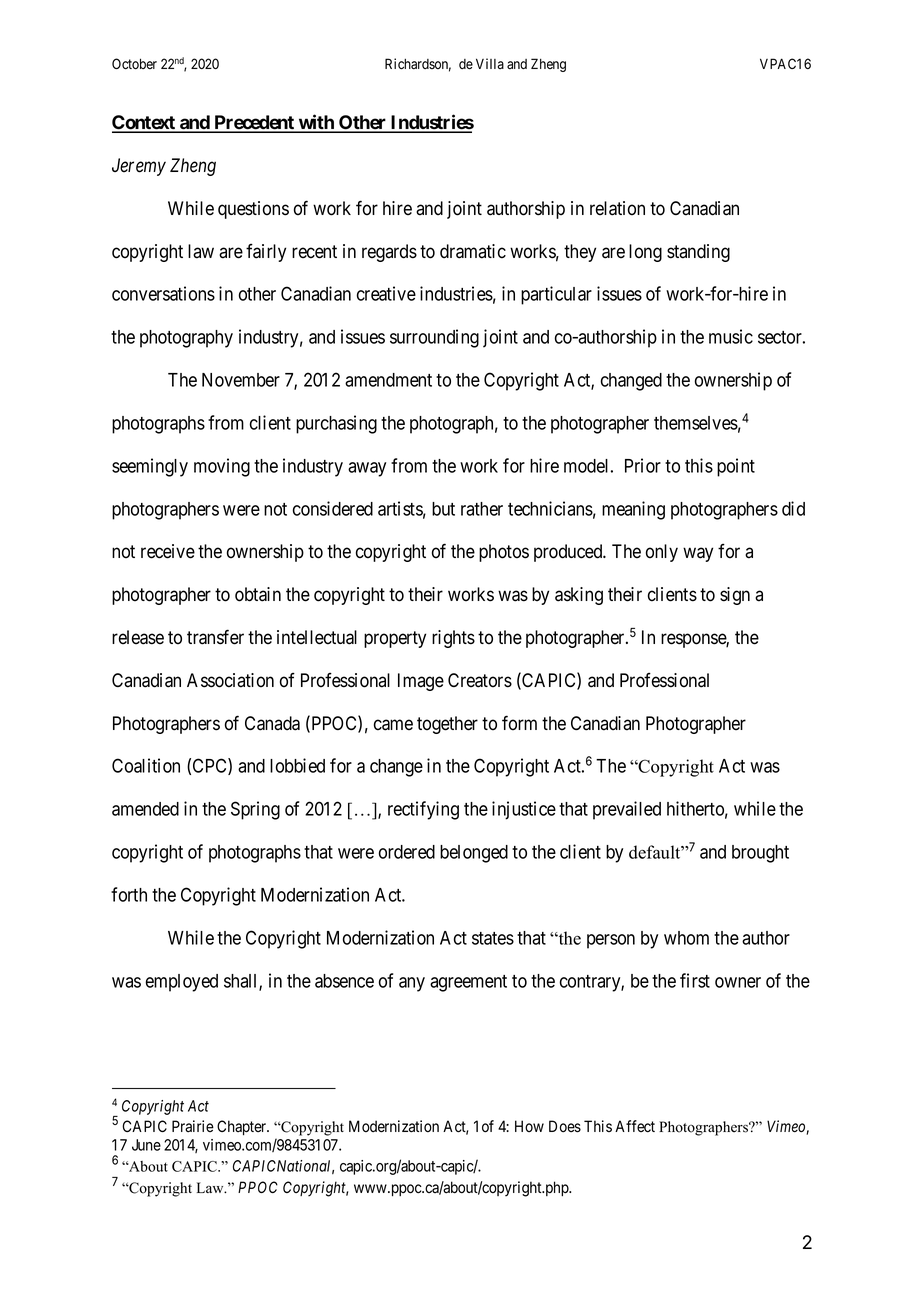 Image resolution: width=924 pixels, height=1309 pixels. What do you see at coordinates (407, 852) in the image?
I see `ordered` at bounding box center [407, 852].
